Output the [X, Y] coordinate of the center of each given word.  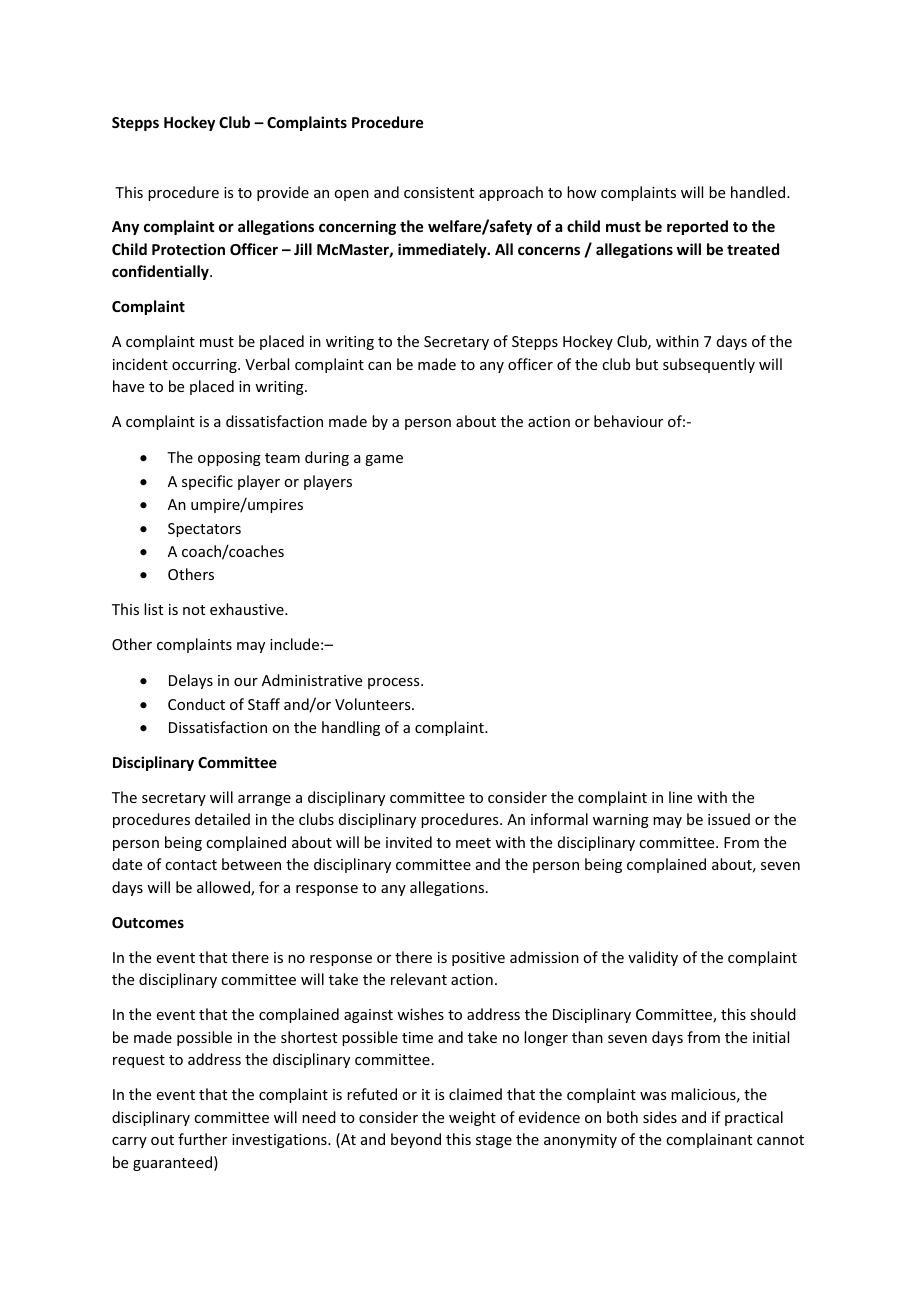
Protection [188, 249]
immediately [443, 250]
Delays [191, 681]
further [202, 1139]
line [680, 797]
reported [697, 227]
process [395, 683]
